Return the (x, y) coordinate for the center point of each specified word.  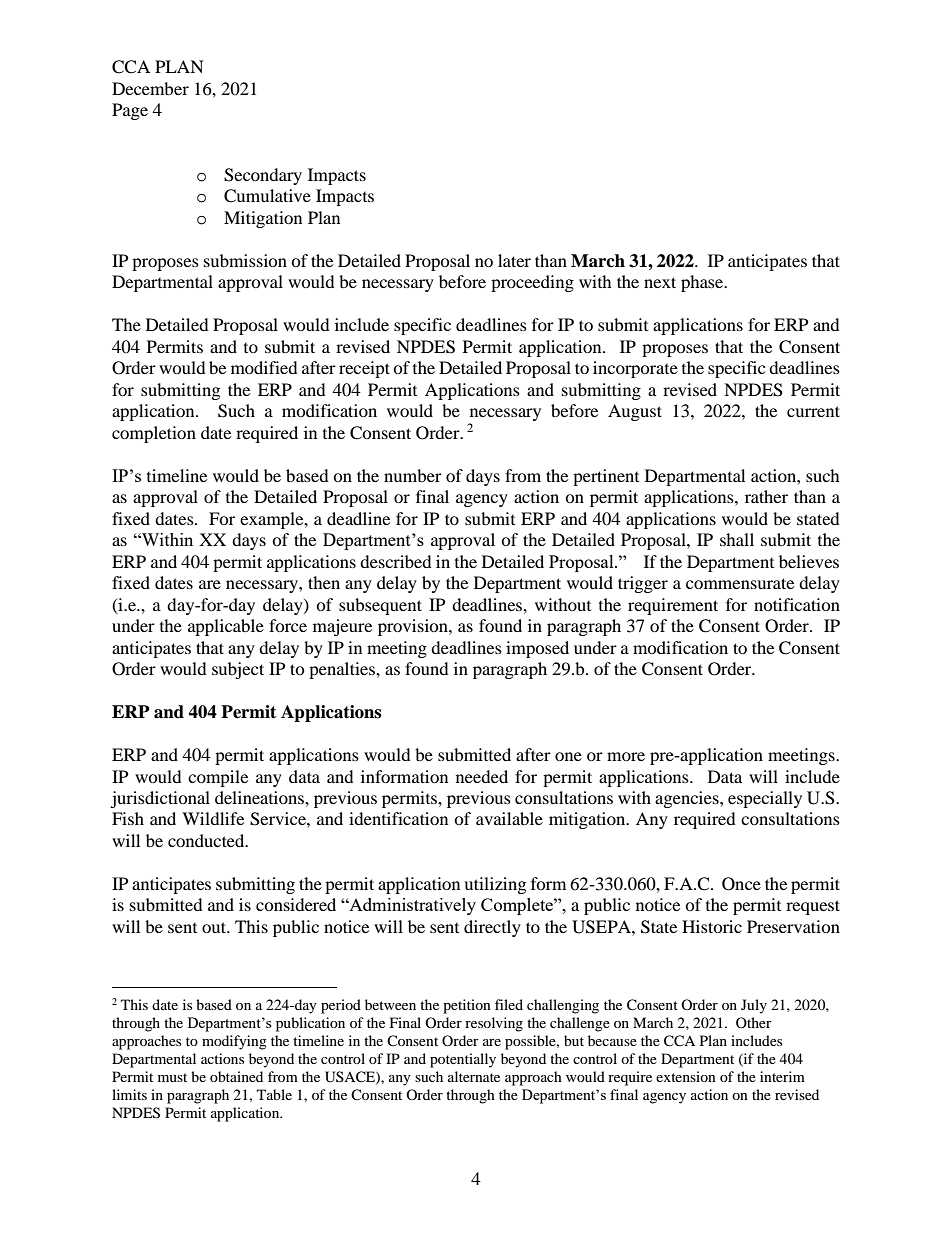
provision (414, 627)
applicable (226, 627)
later (514, 260)
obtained (236, 1076)
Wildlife (213, 818)
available (509, 818)
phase (703, 283)
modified (264, 367)
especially (765, 799)
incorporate (635, 369)
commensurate (740, 583)
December (150, 88)
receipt (364, 369)
